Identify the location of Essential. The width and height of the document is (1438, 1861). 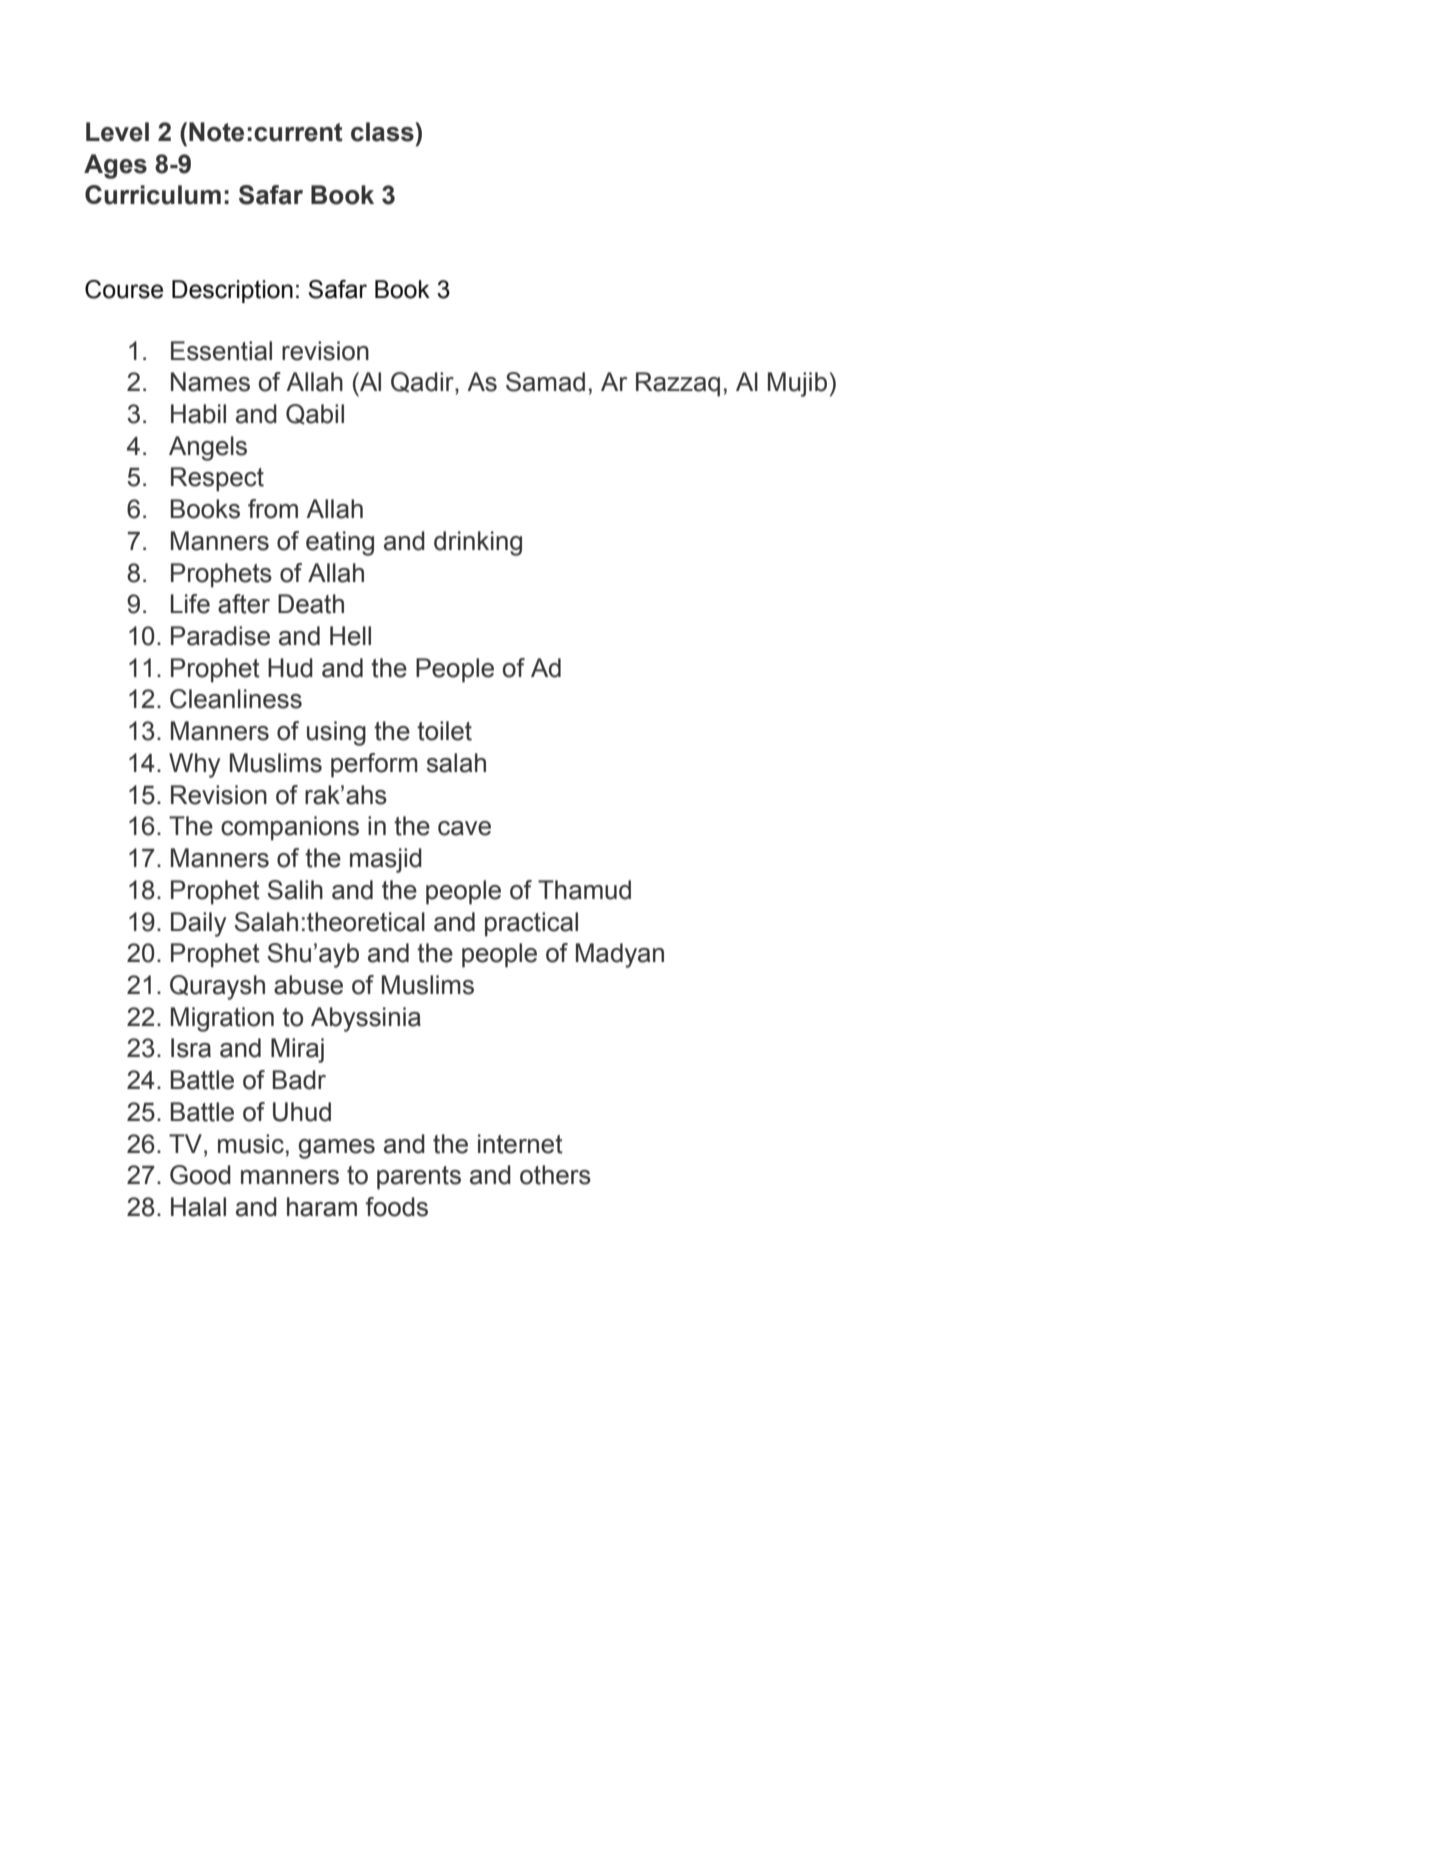
(221, 351).
